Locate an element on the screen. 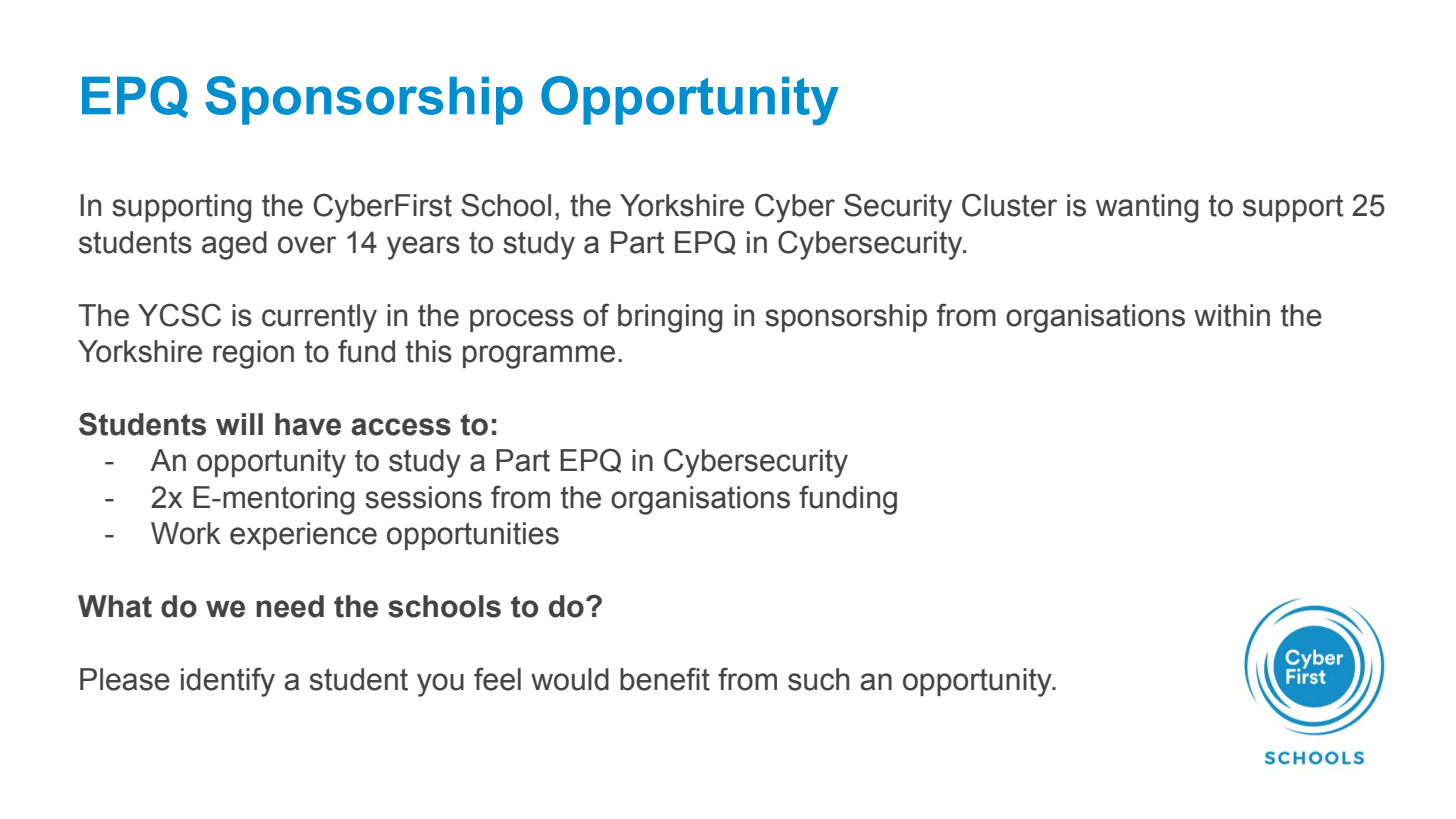 This screenshot has width=1456, height=819. identify is located at coordinates (228, 682).
